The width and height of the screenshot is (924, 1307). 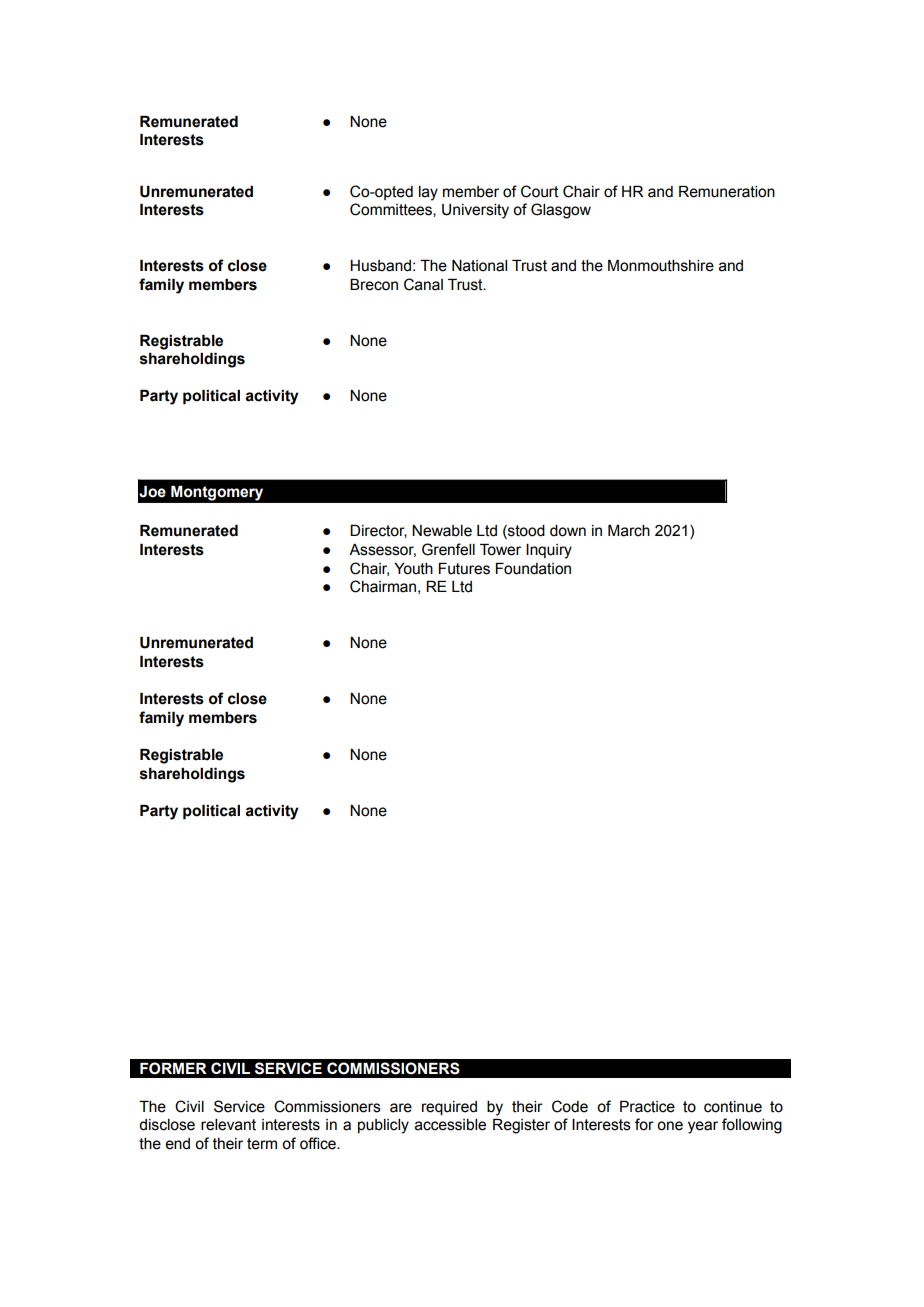 I want to click on Remuneration, so click(x=727, y=192).
